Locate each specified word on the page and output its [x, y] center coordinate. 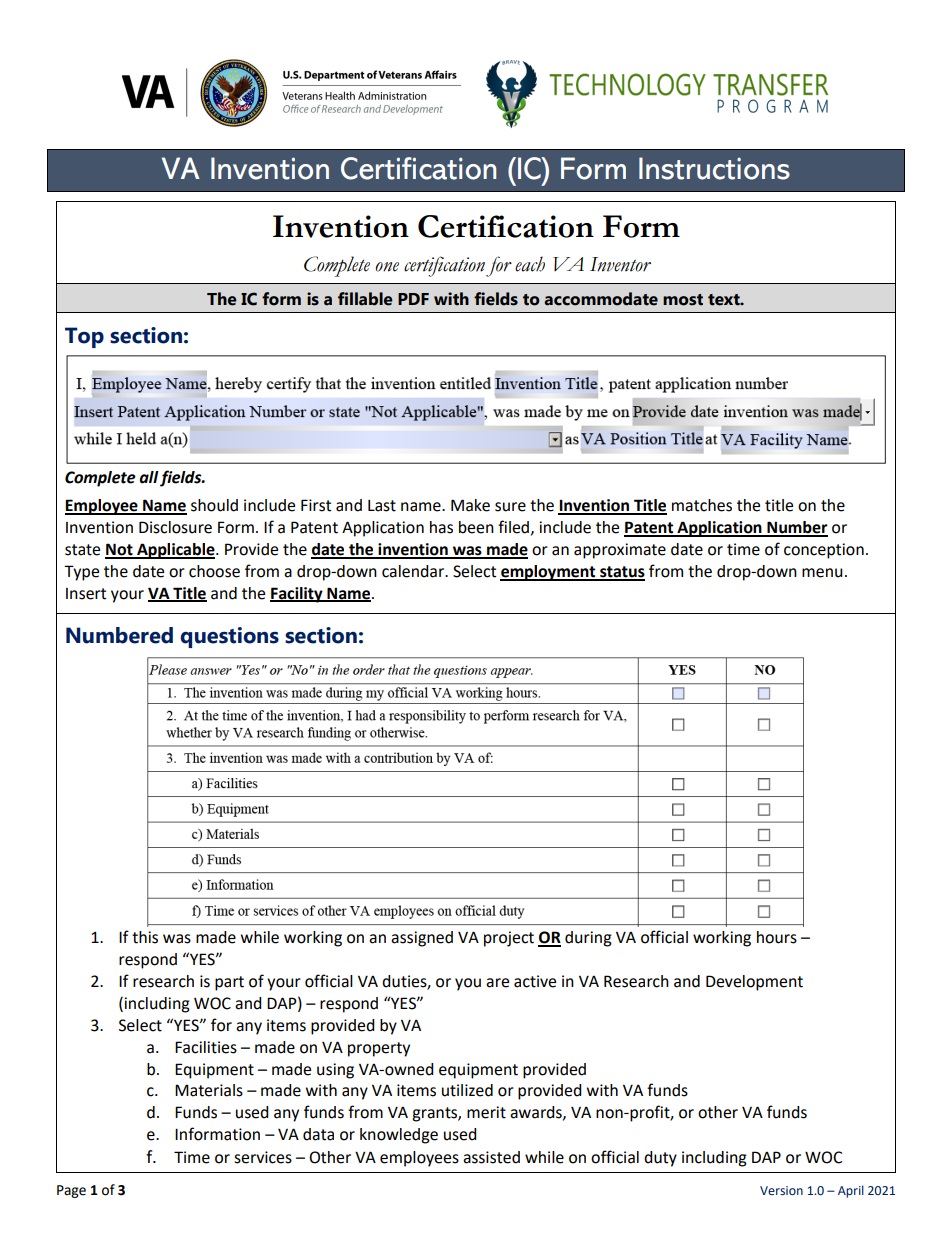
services [263, 1157]
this [145, 937]
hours [777, 937]
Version [781, 1190]
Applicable [176, 551]
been [476, 527]
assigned [422, 939]
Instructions [714, 168]
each [530, 264]
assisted [491, 1157]
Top [84, 337]
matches [702, 505]
